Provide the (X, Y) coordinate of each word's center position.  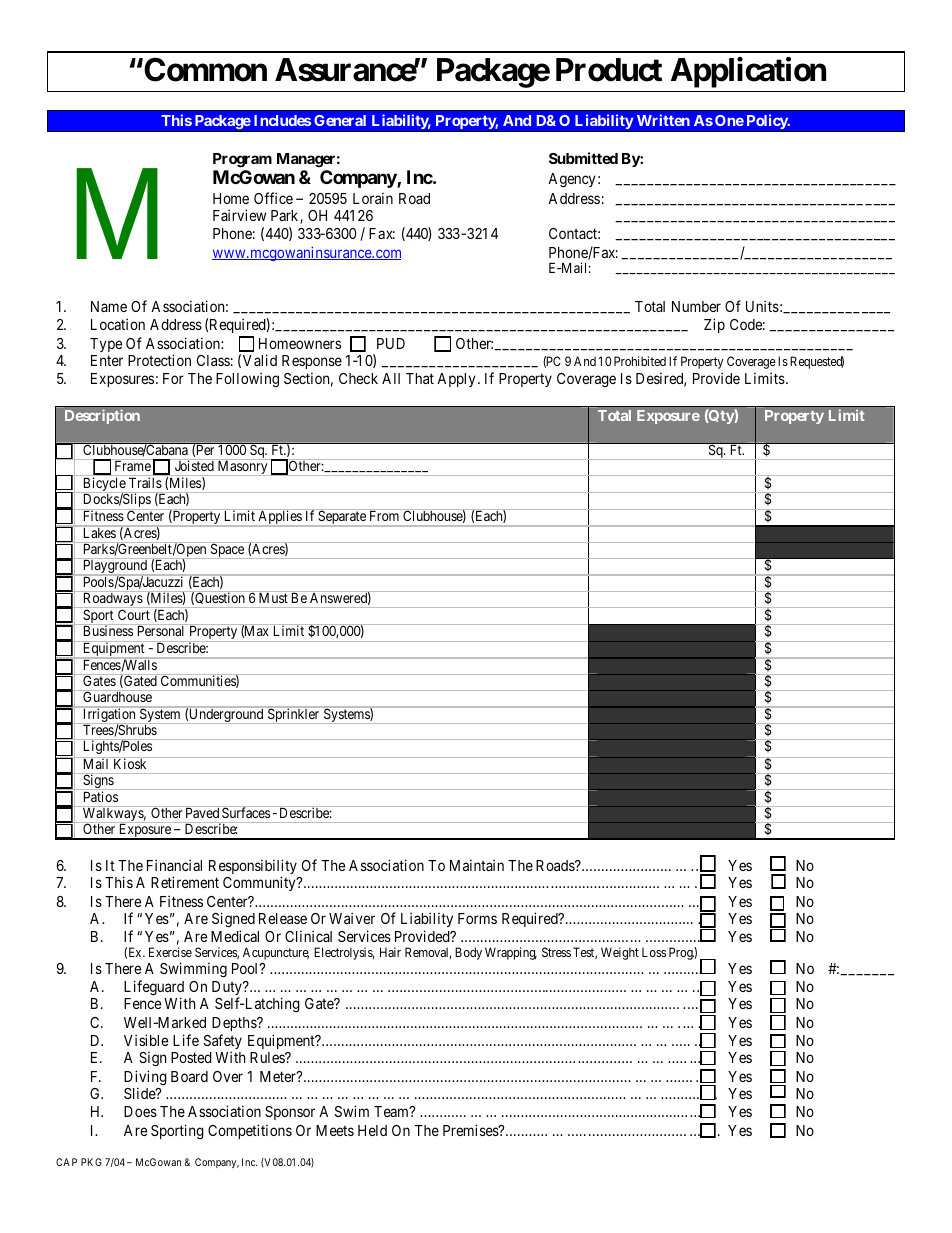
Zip (714, 325)
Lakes (100, 533)
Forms (477, 918)
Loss (654, 952)
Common (205, 69)
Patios (101, 796)
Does (140, 1111)
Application (748, 72)
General (340, 120)
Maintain (477, 865)
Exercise (170, 952)
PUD (391, 343)
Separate (342, 518)
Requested (817, 362)
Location (118, 324)
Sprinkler (294, 715)
